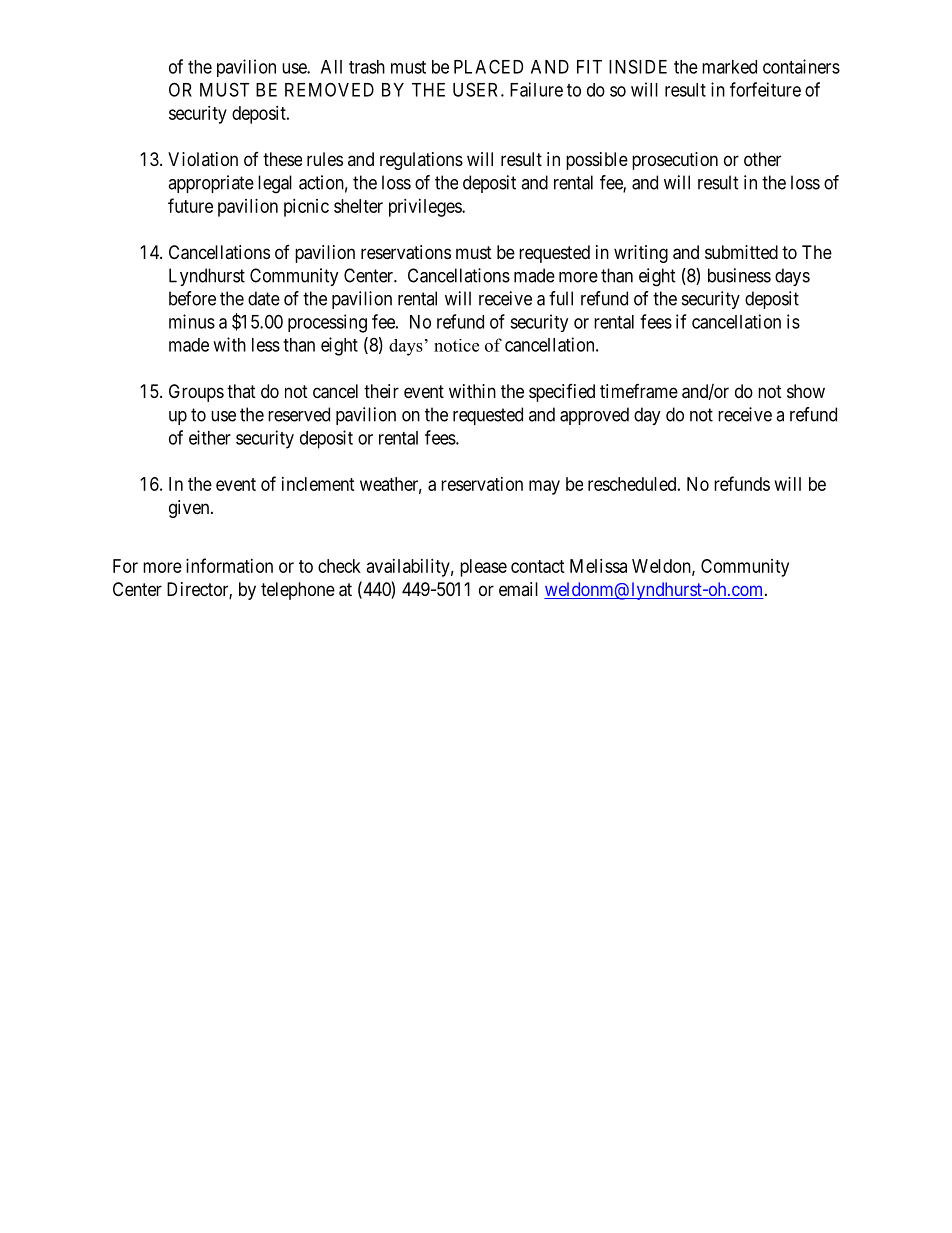 The image size is (952, 1233). Describe the element at coordinates (426, 208) in the screenshot. I see `privileges` at that location.
